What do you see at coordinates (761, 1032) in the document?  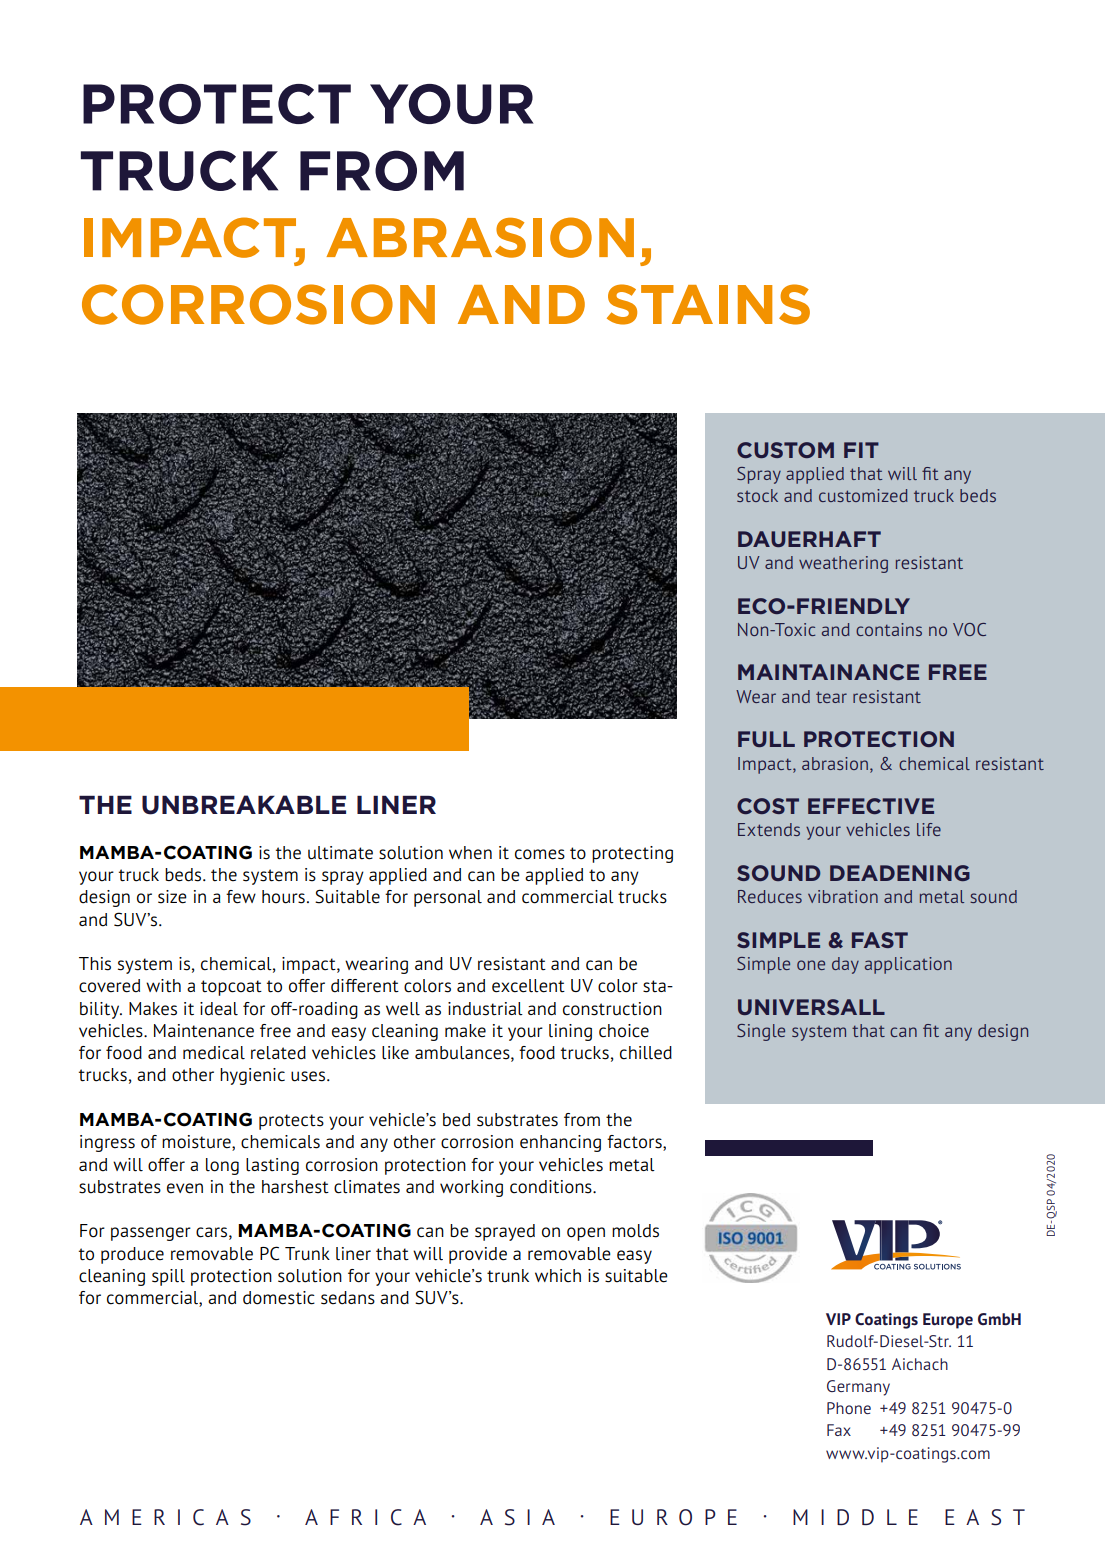 I see `Single` at bounding box center [761, 1032].
